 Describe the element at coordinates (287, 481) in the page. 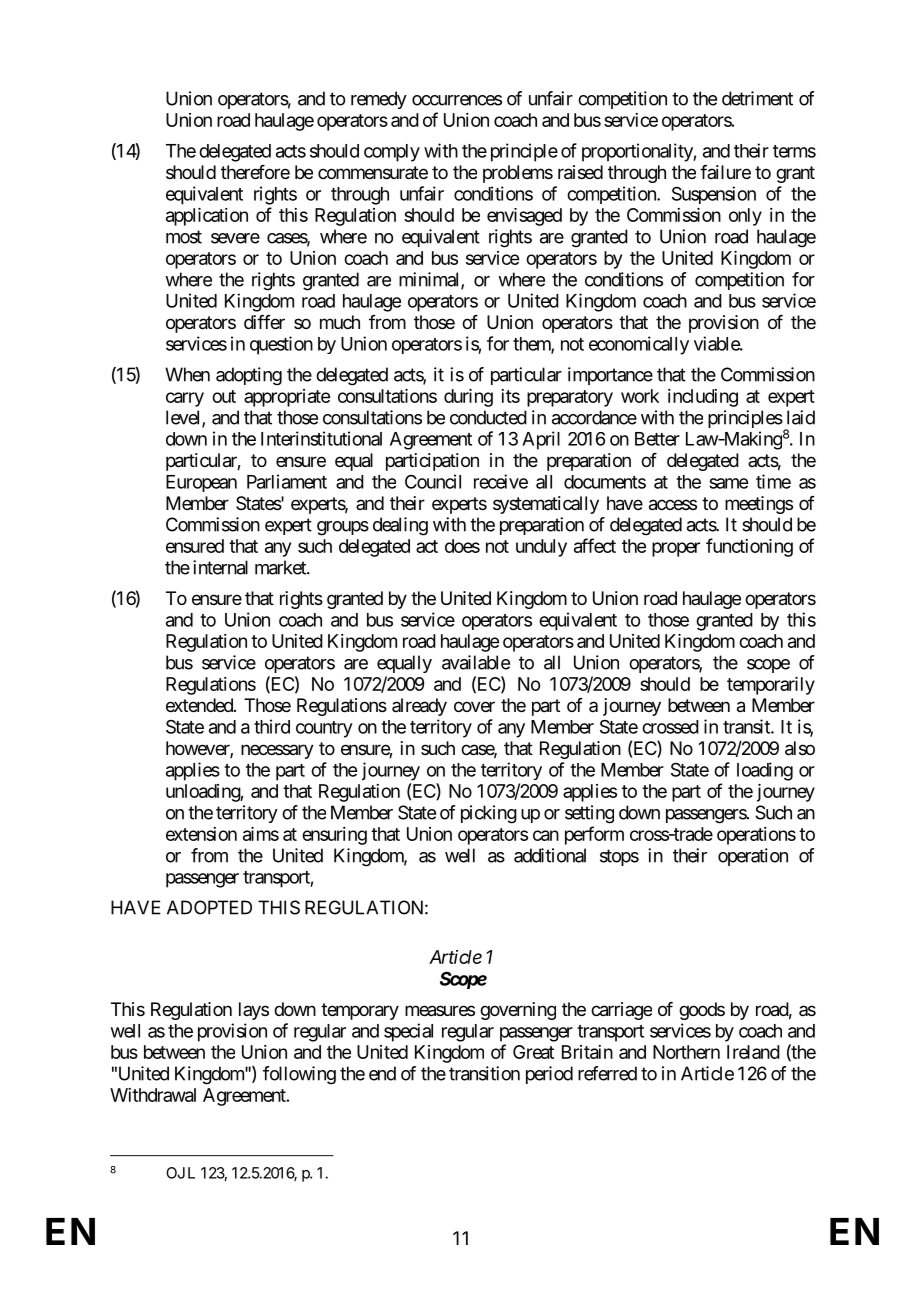

I see `Parliament` at that location.
